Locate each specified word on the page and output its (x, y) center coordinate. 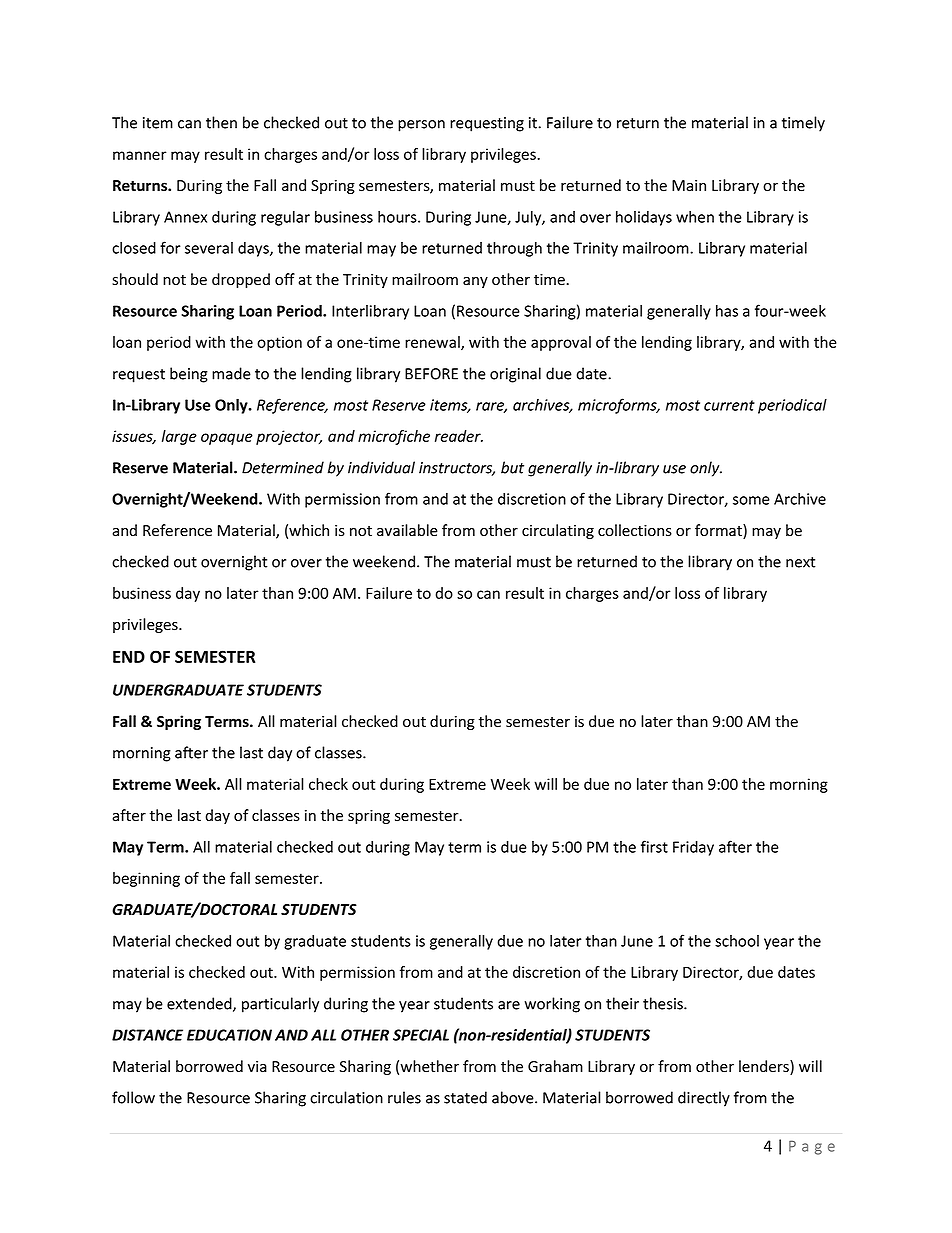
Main (689, 186)
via (257, 1067)
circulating (558, 531)
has (727, 311)
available (407, 530)
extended (200, 1004)
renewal (433, 343)
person (421, 126)
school (737, 941)
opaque (227, 439)
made (231, 373)
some (751, 500)
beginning (146, 879)
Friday (693, 848)
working (552, 1005)
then (221, 122)
